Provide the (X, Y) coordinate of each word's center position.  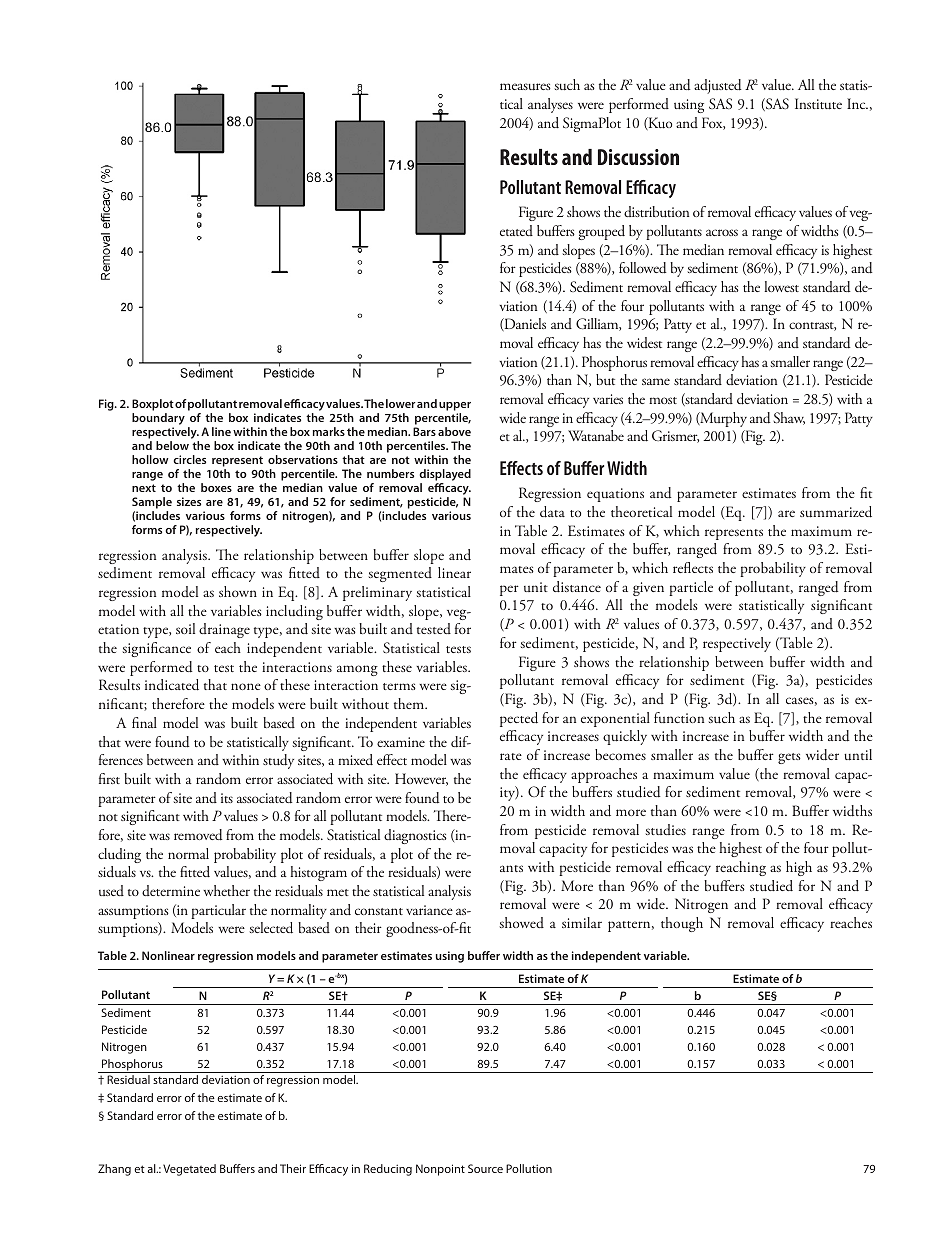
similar (582, 922)
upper (455, 408)
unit (536, 587)
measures (525, 87)
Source (485, 1168)
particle (691, 588)
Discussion (638, 157)
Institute (818, 104)
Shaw (789, 418)
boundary (158, 420)
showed (521, 922)
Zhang (114, 1170)
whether (226, 890)
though (682, 924)
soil (185, 628)
